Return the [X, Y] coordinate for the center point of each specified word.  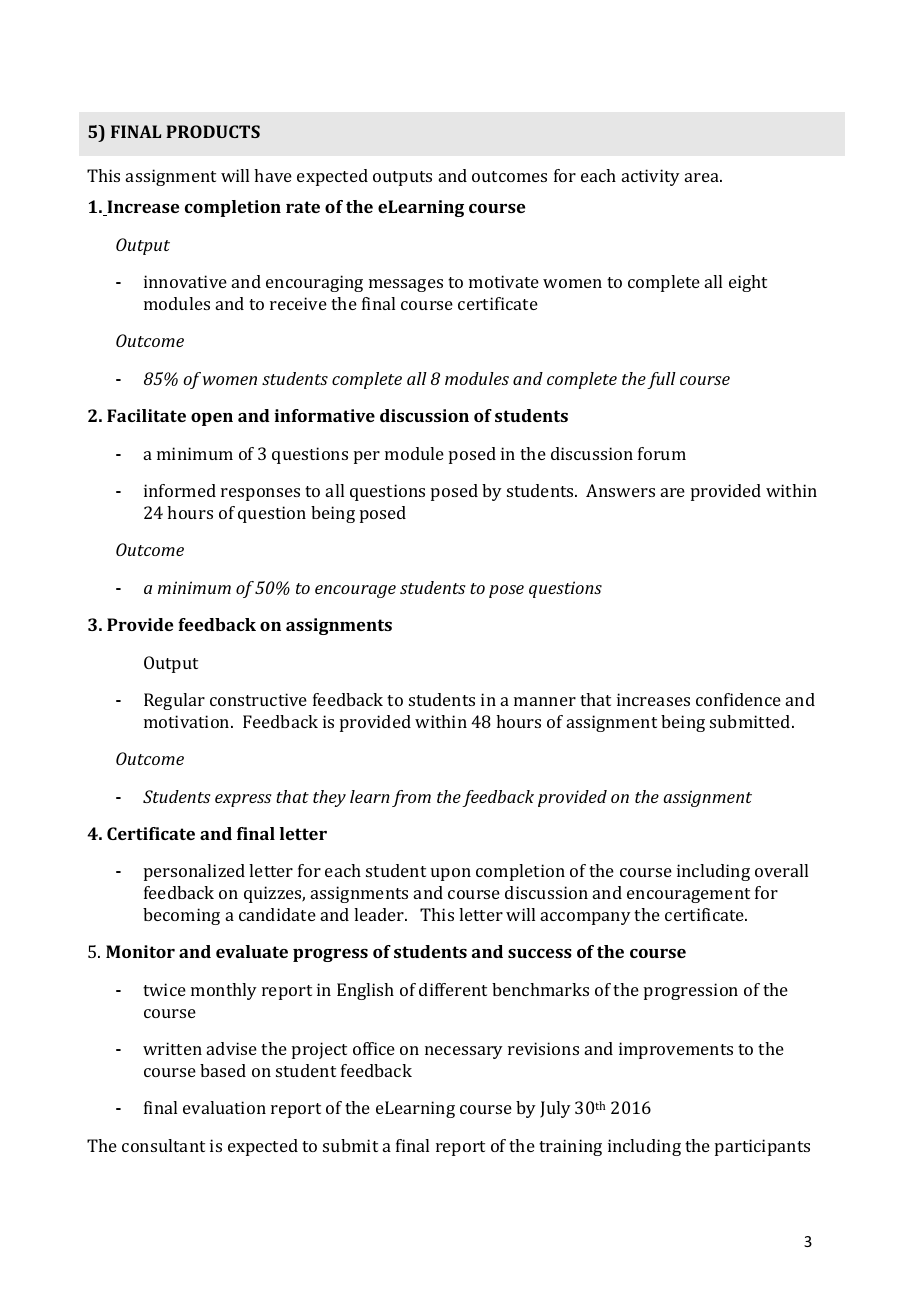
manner [545, 701]
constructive [258, 699]
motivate [504, 281]
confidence [738, 699]
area [703, 177]
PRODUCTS [213, 131]
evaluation [224, 1107]
